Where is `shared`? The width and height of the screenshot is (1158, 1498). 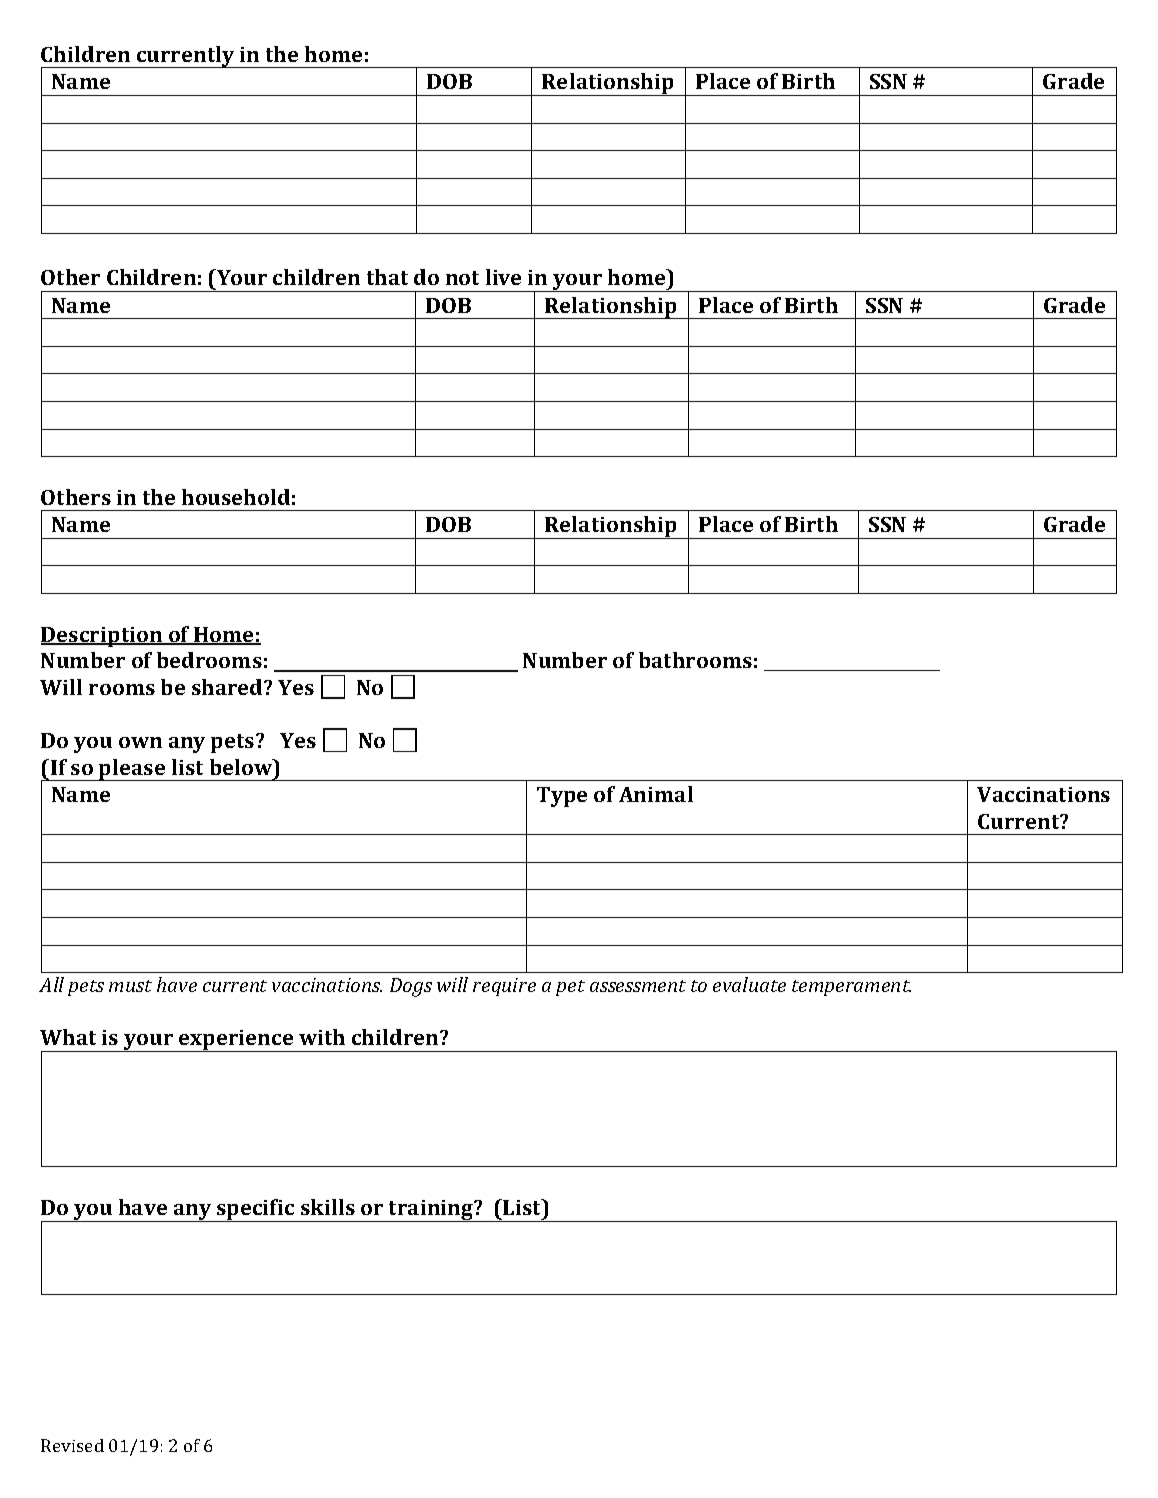 shared is located at coordinates (228, 687).
